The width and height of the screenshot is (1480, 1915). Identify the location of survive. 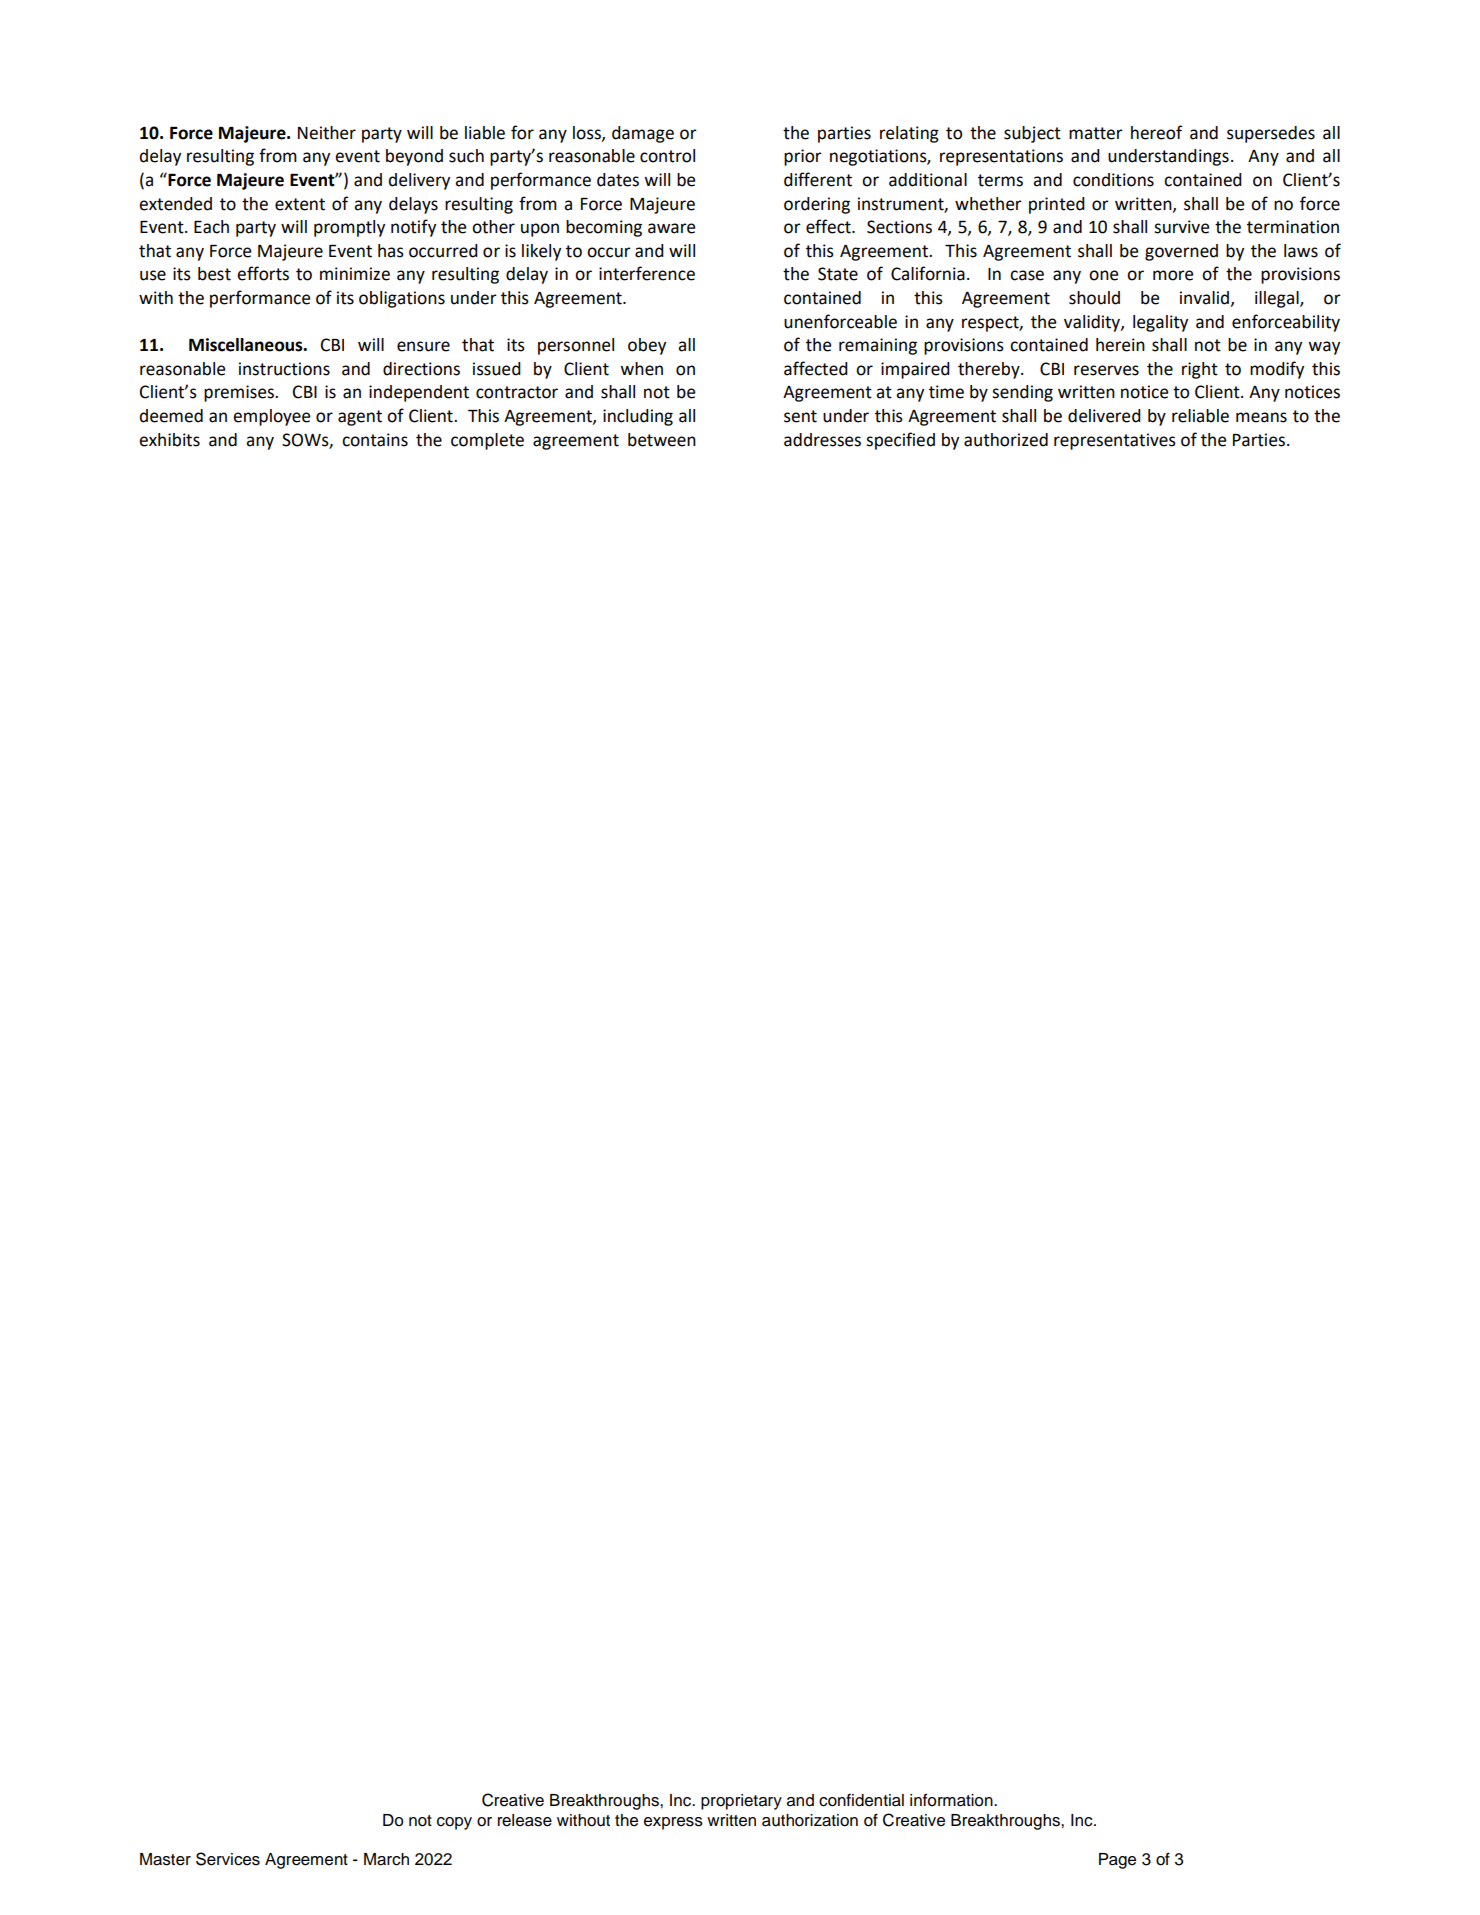
(1181, 227).
